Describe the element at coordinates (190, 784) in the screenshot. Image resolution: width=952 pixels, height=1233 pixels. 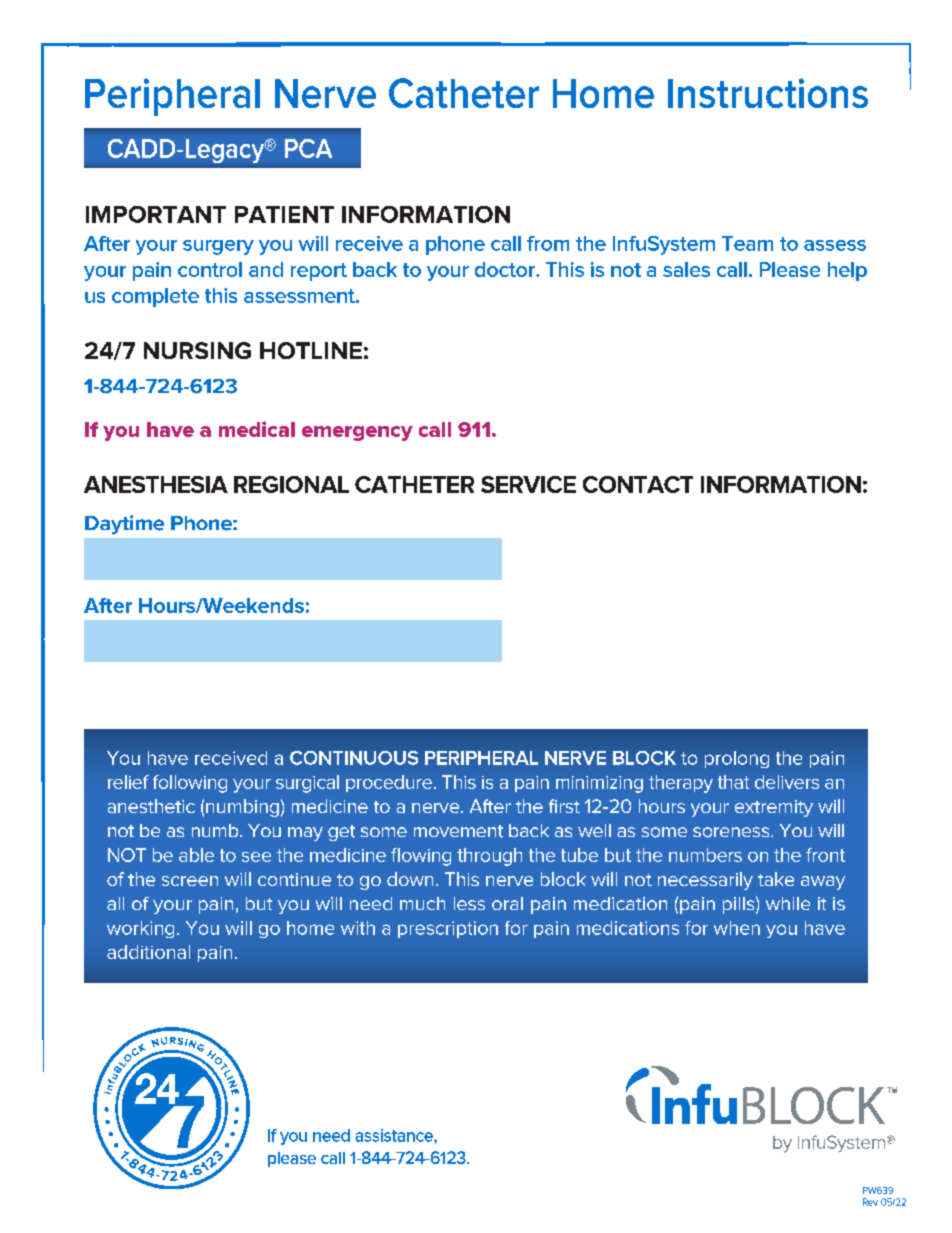
I see `following` at that location.
